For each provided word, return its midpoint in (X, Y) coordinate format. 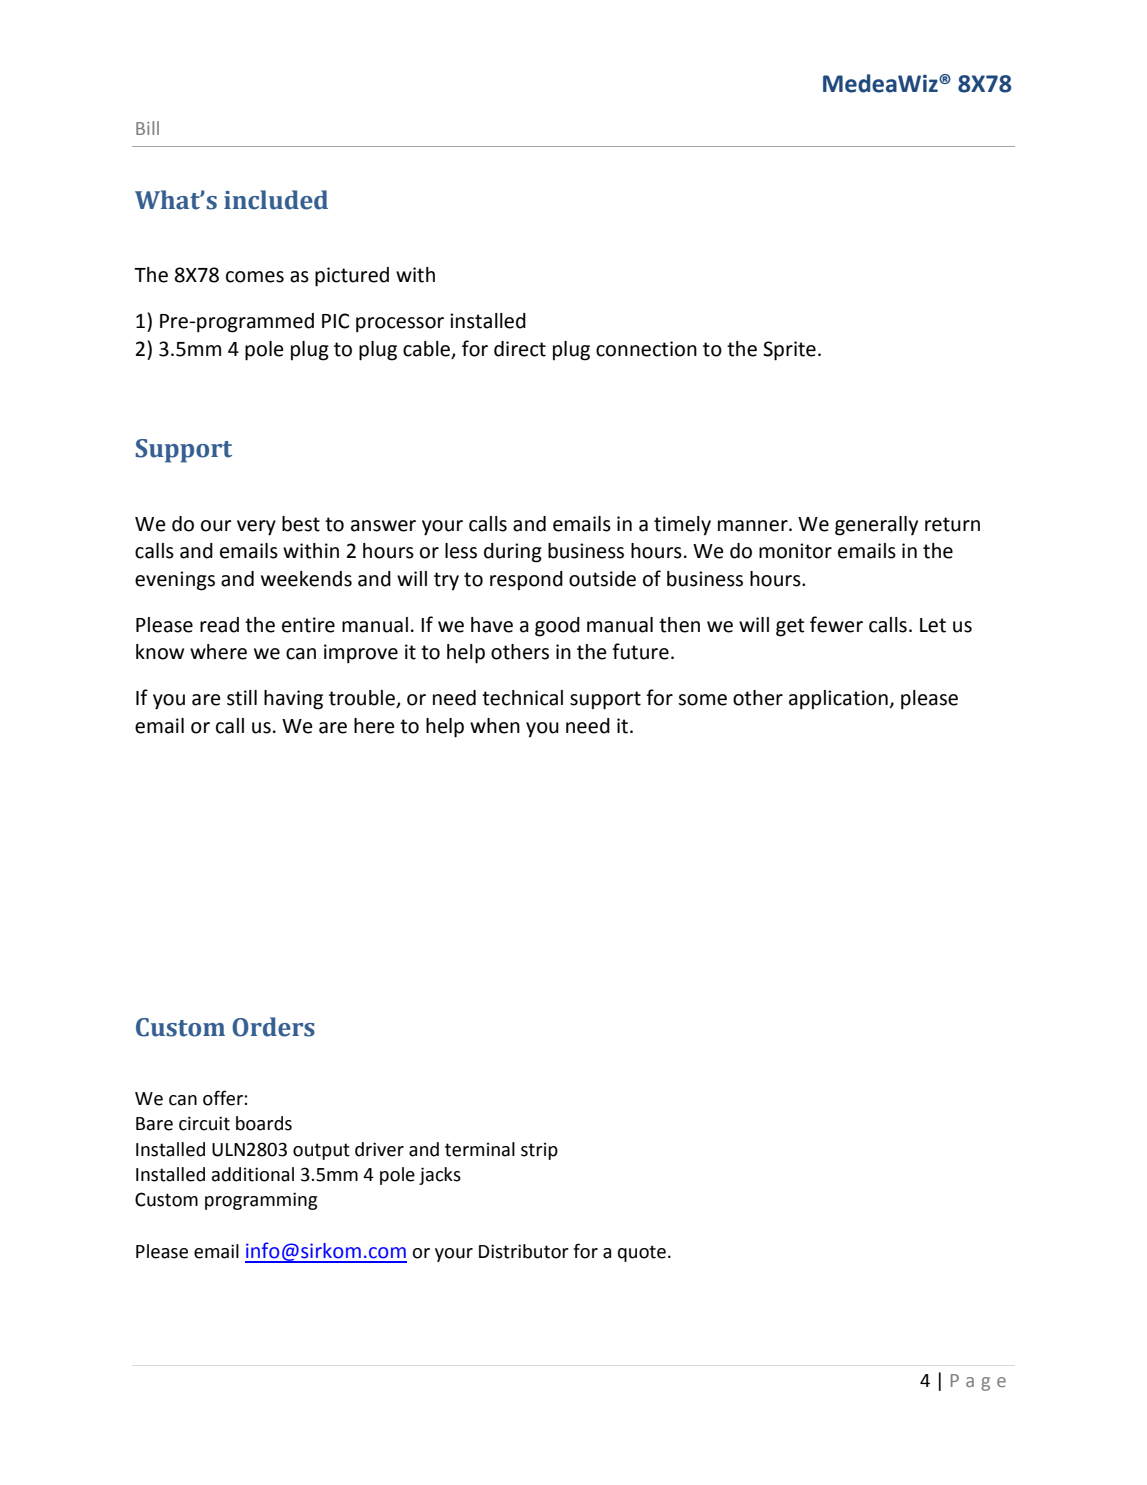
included (276, 200)
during (513, 553)
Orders (273, 1027)
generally (876, 526)
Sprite (789, 351)
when (495, 726)
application (838, 700)
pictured (352, 277)
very (256, 528)
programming (261, 1201)
